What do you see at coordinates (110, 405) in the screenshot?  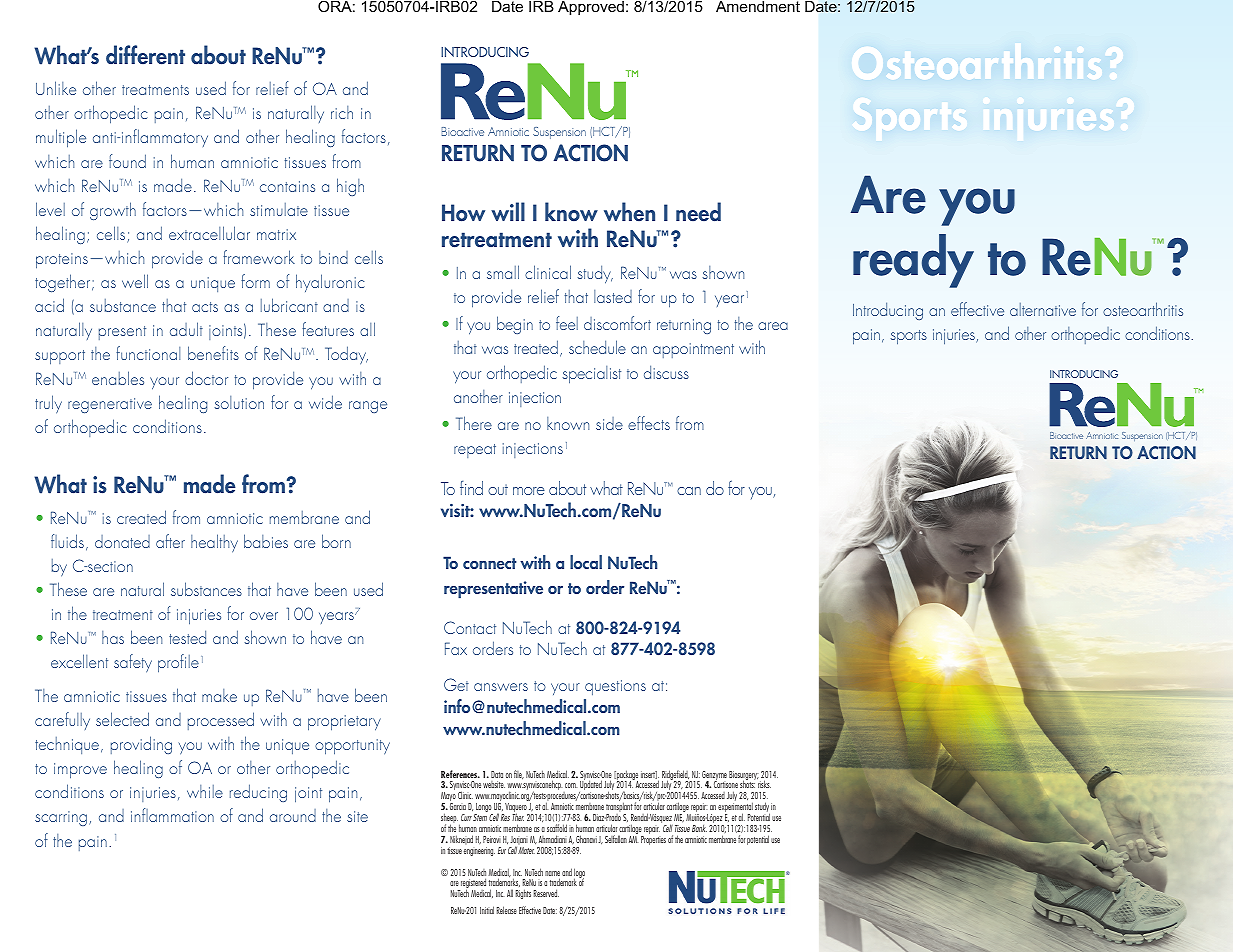 I see `regenerative` at bounding box center [110, 405].
